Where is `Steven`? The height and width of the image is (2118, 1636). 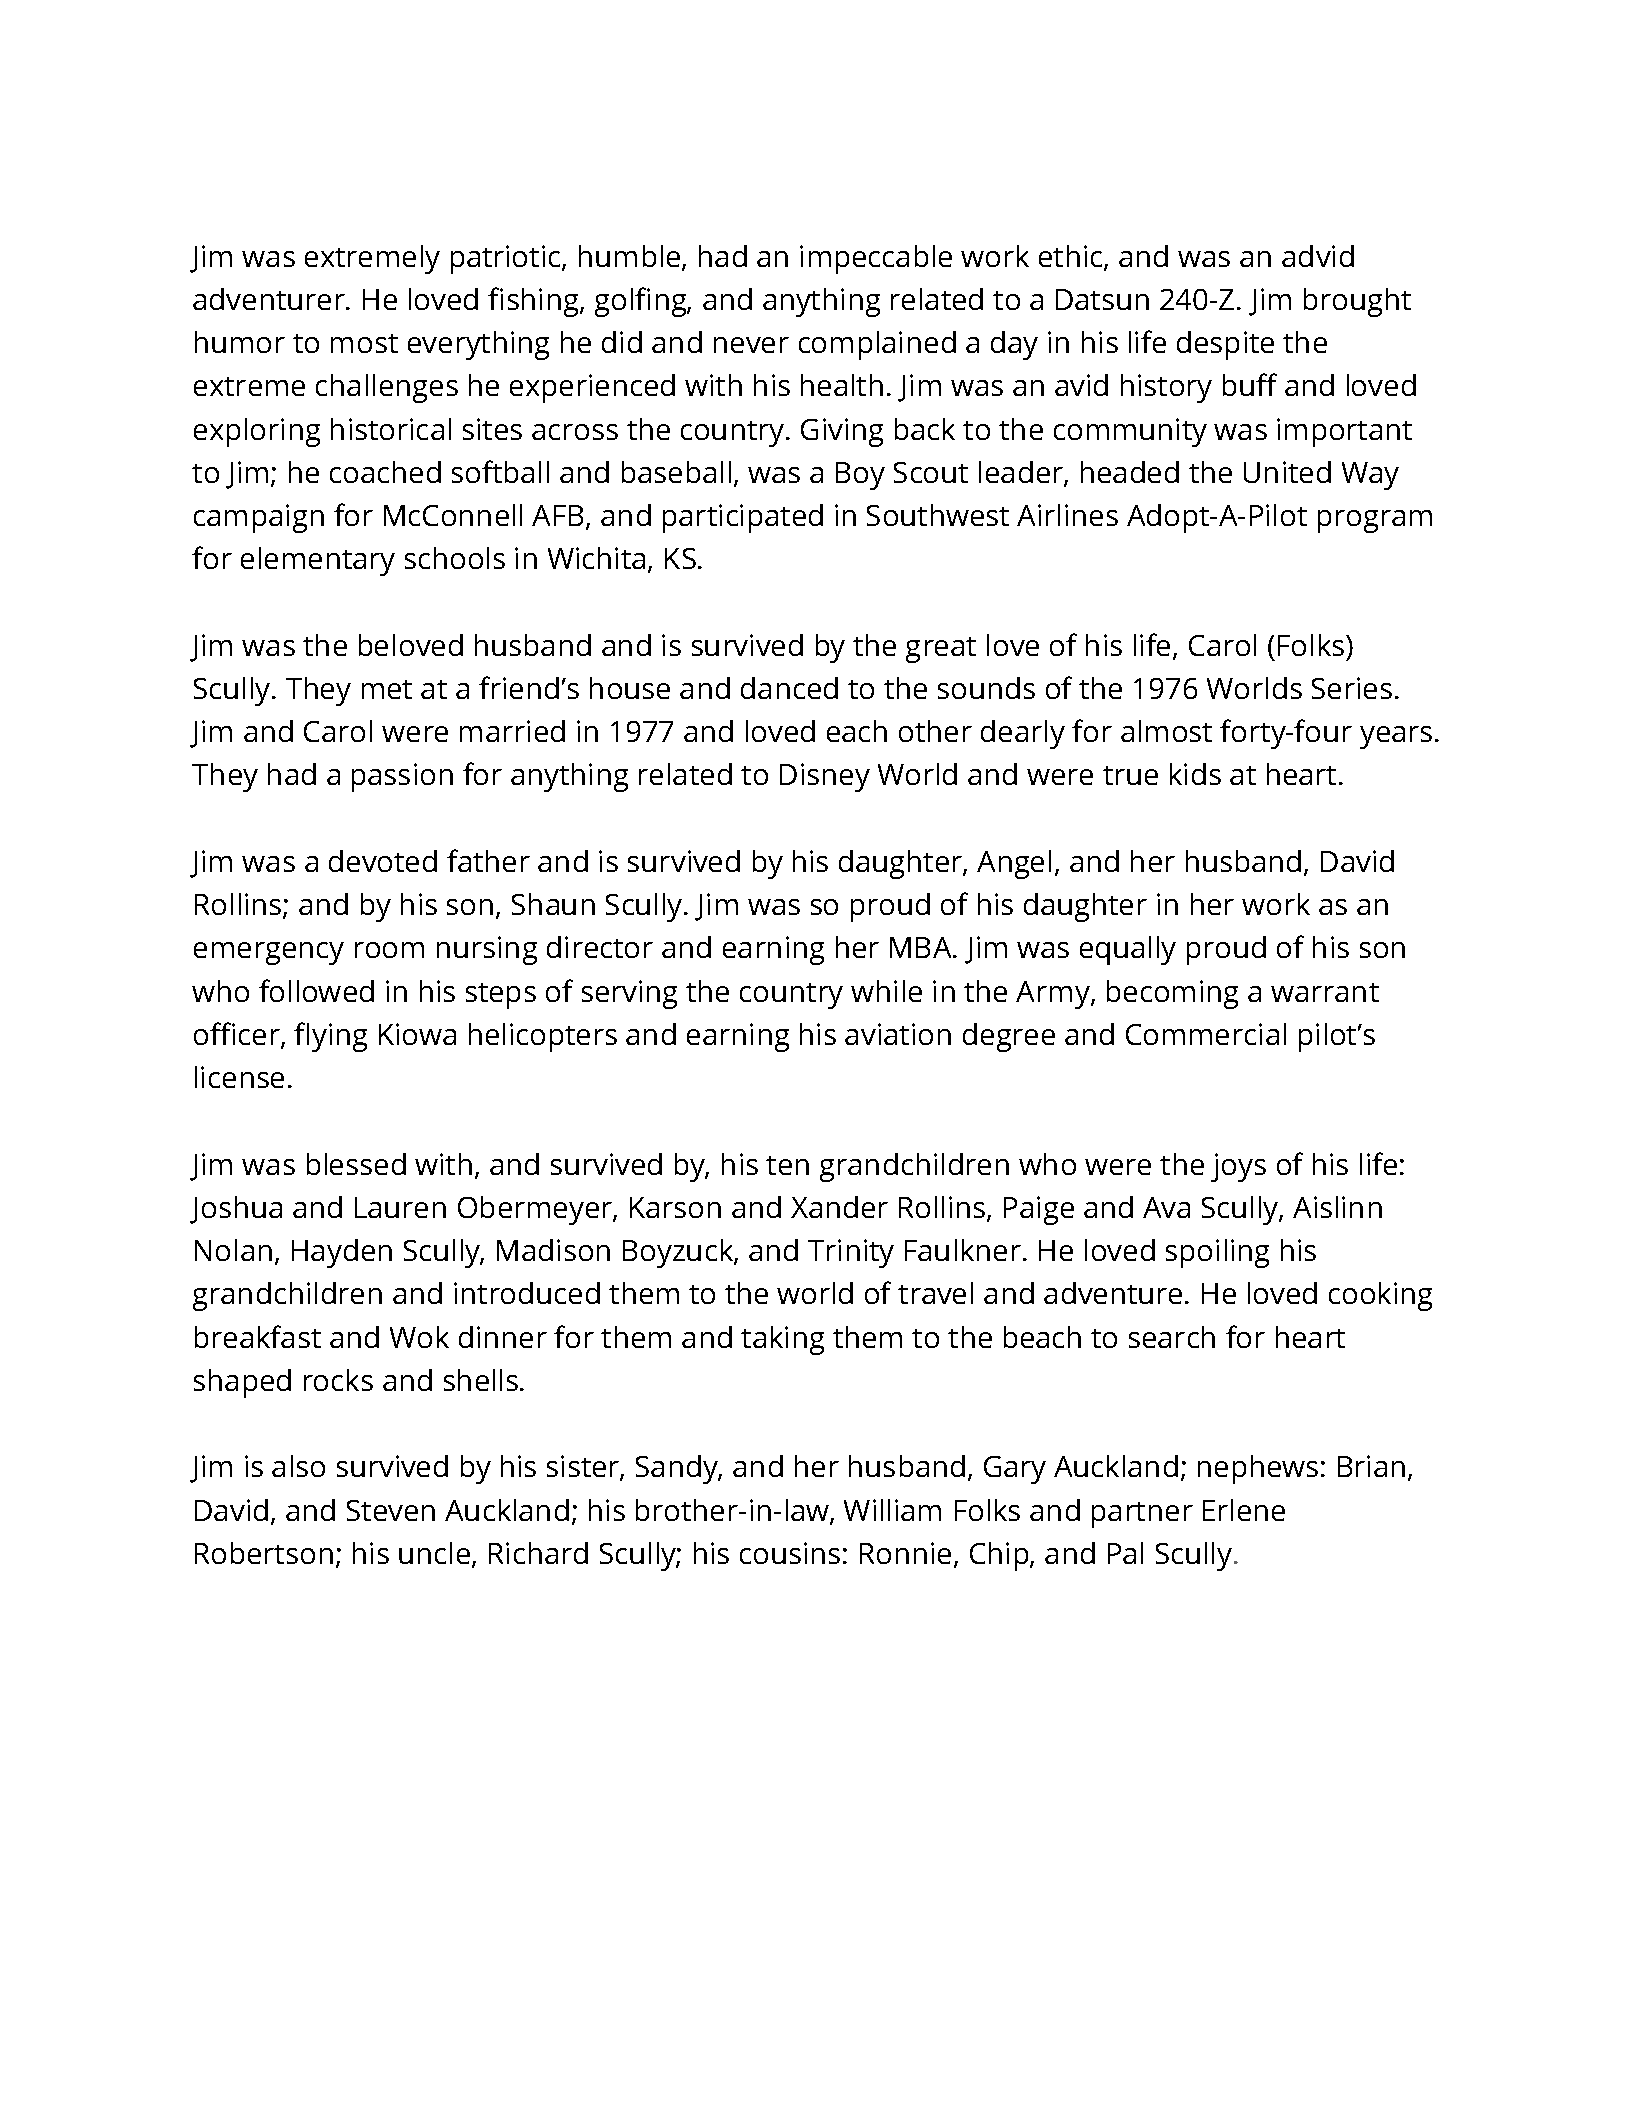
Steven is located at coordinates (391, 1510).
